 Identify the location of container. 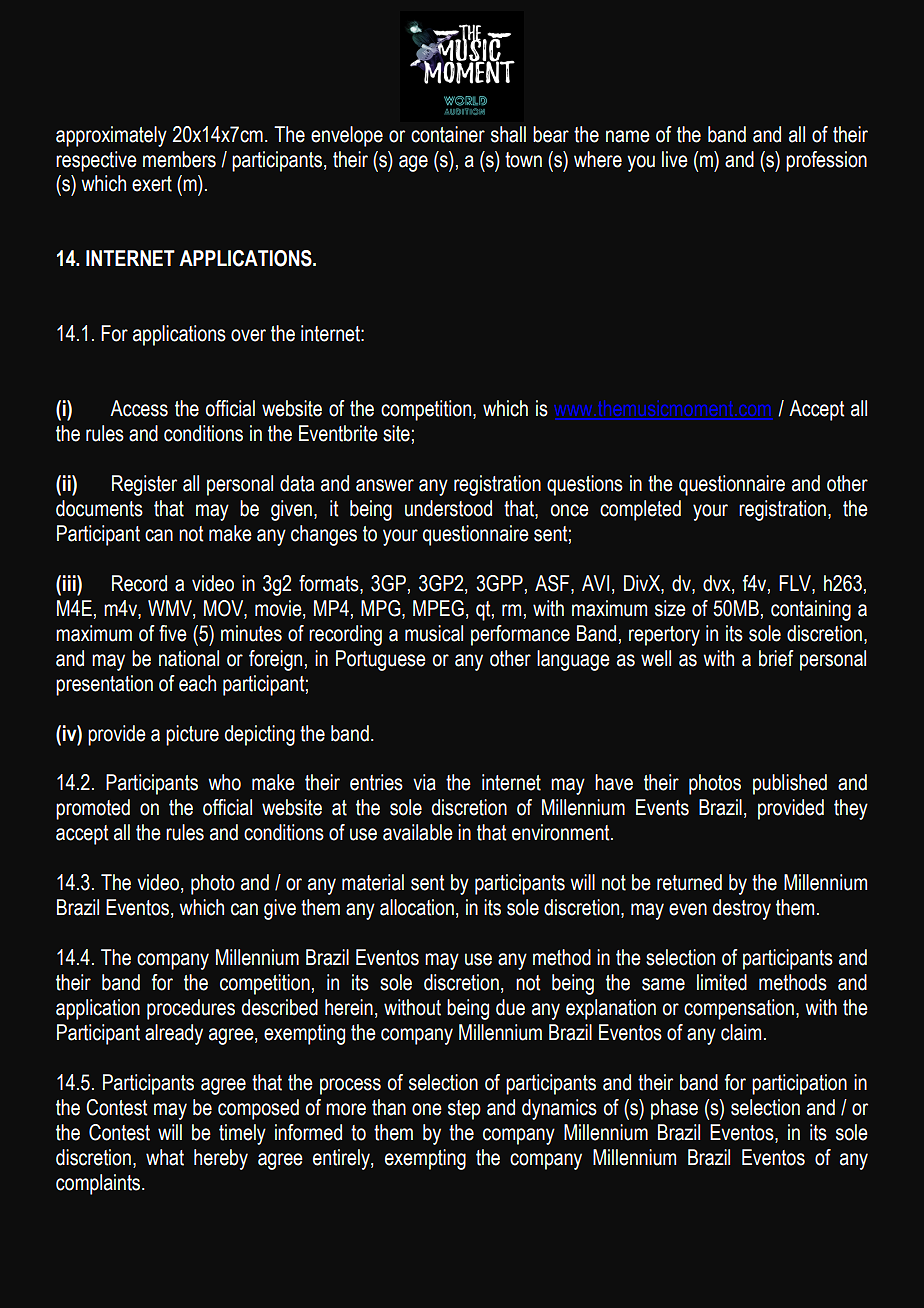
(448, 134).
